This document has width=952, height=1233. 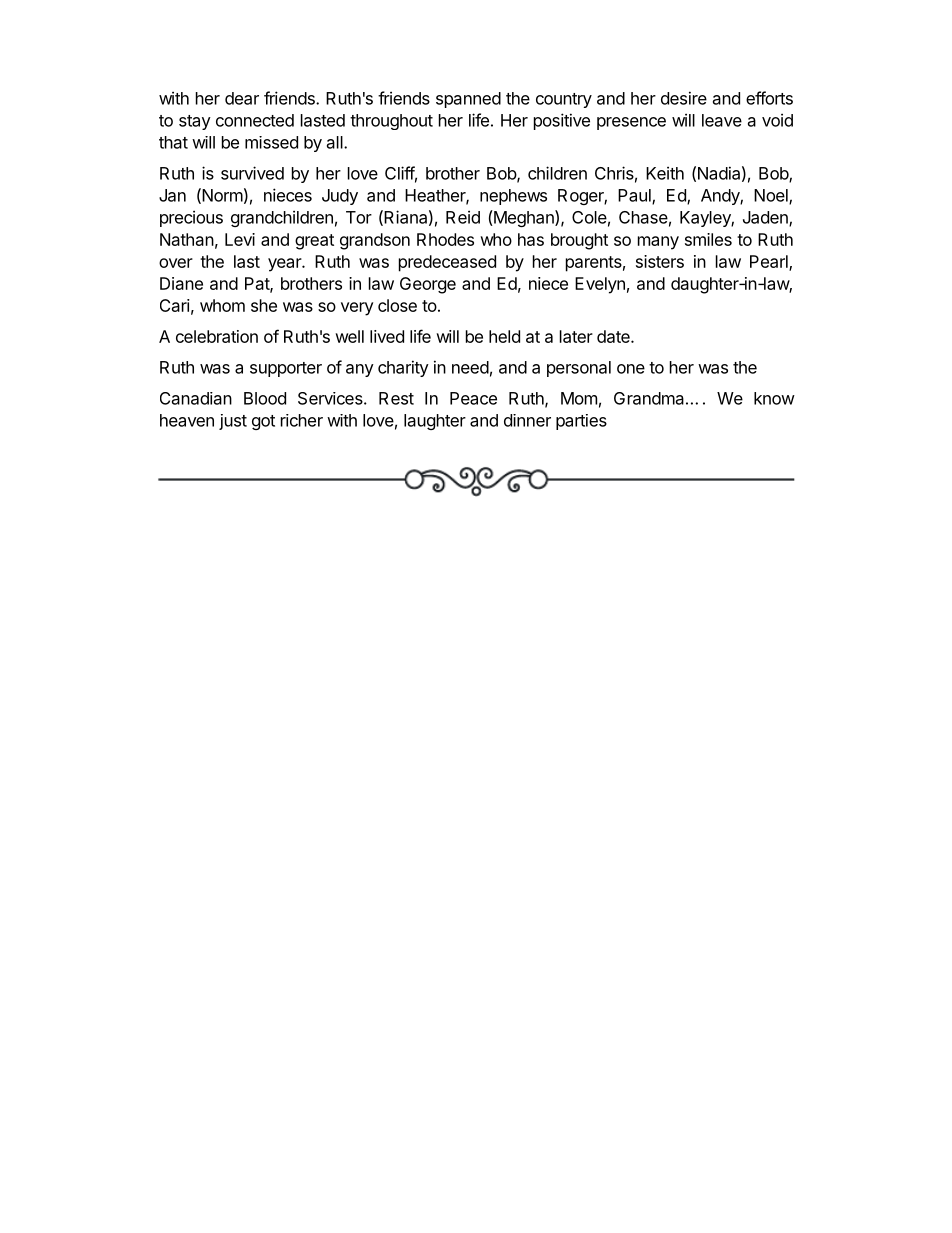 I want to click on date, so click(x=614, y=336).
